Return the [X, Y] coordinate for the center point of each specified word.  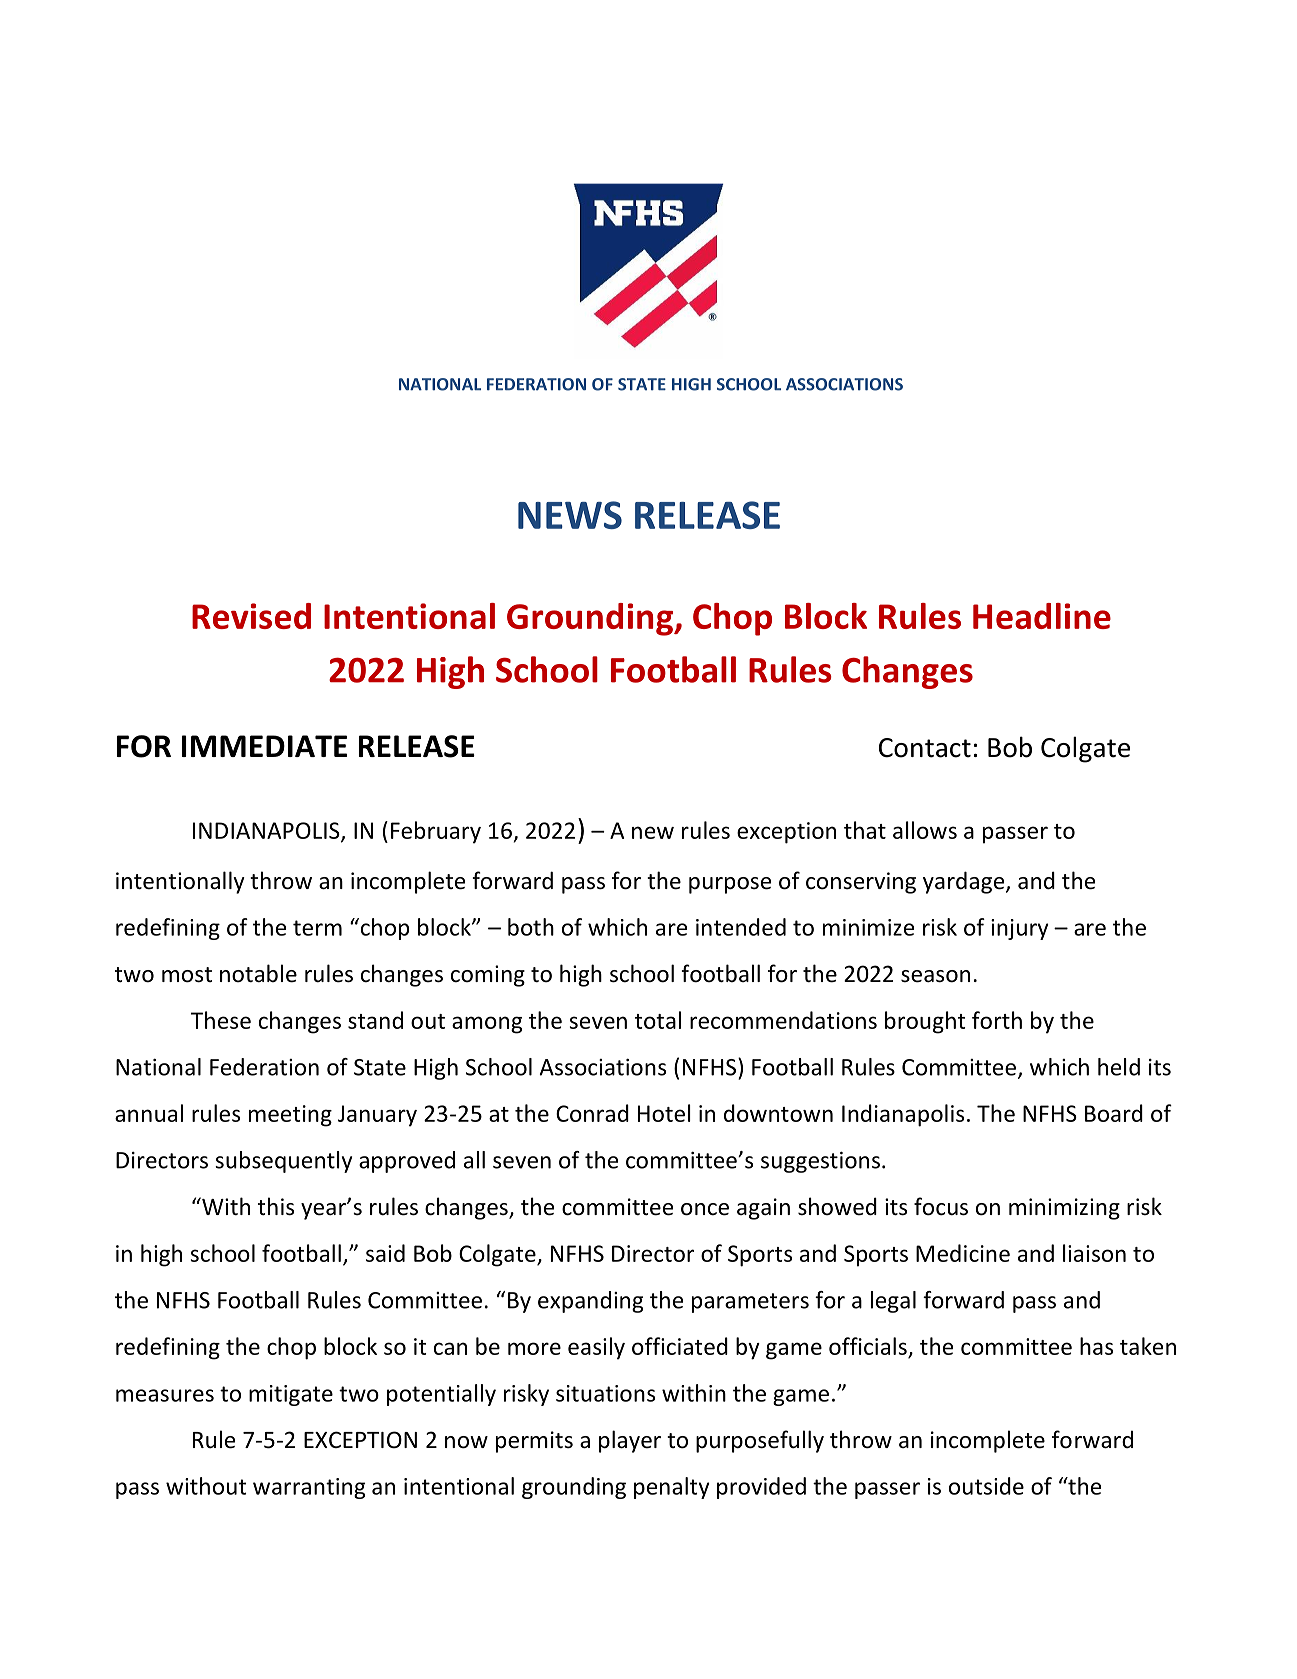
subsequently [283, 1162]
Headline [1042, 616]
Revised [251, 616]
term [317, 928]
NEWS [570, 515]
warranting [309, 1488]
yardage [965, 882]
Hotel [664, 1113]
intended [741, 927]
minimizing [1064, 1209]
